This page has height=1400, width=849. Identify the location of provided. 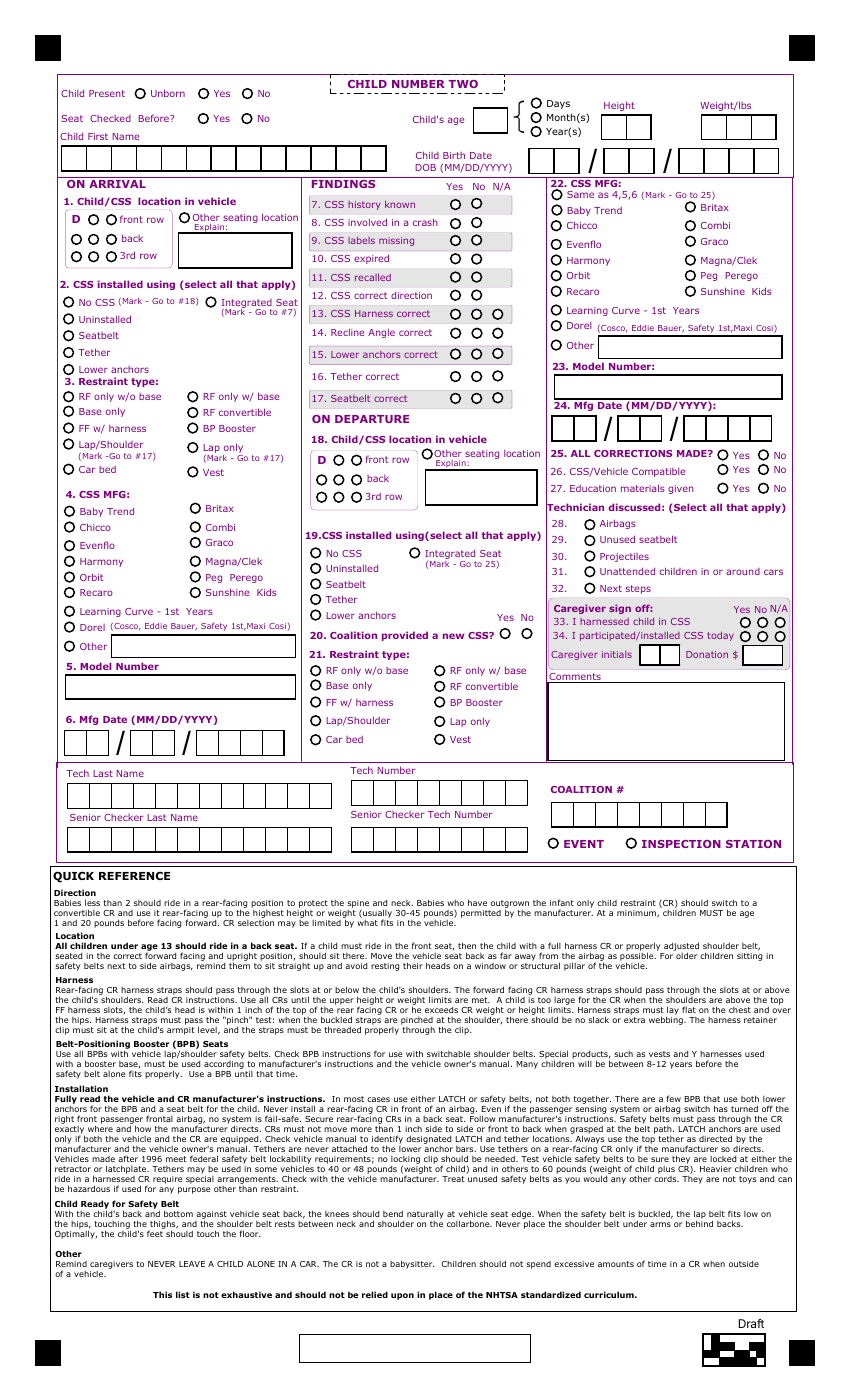
(405, 636).
